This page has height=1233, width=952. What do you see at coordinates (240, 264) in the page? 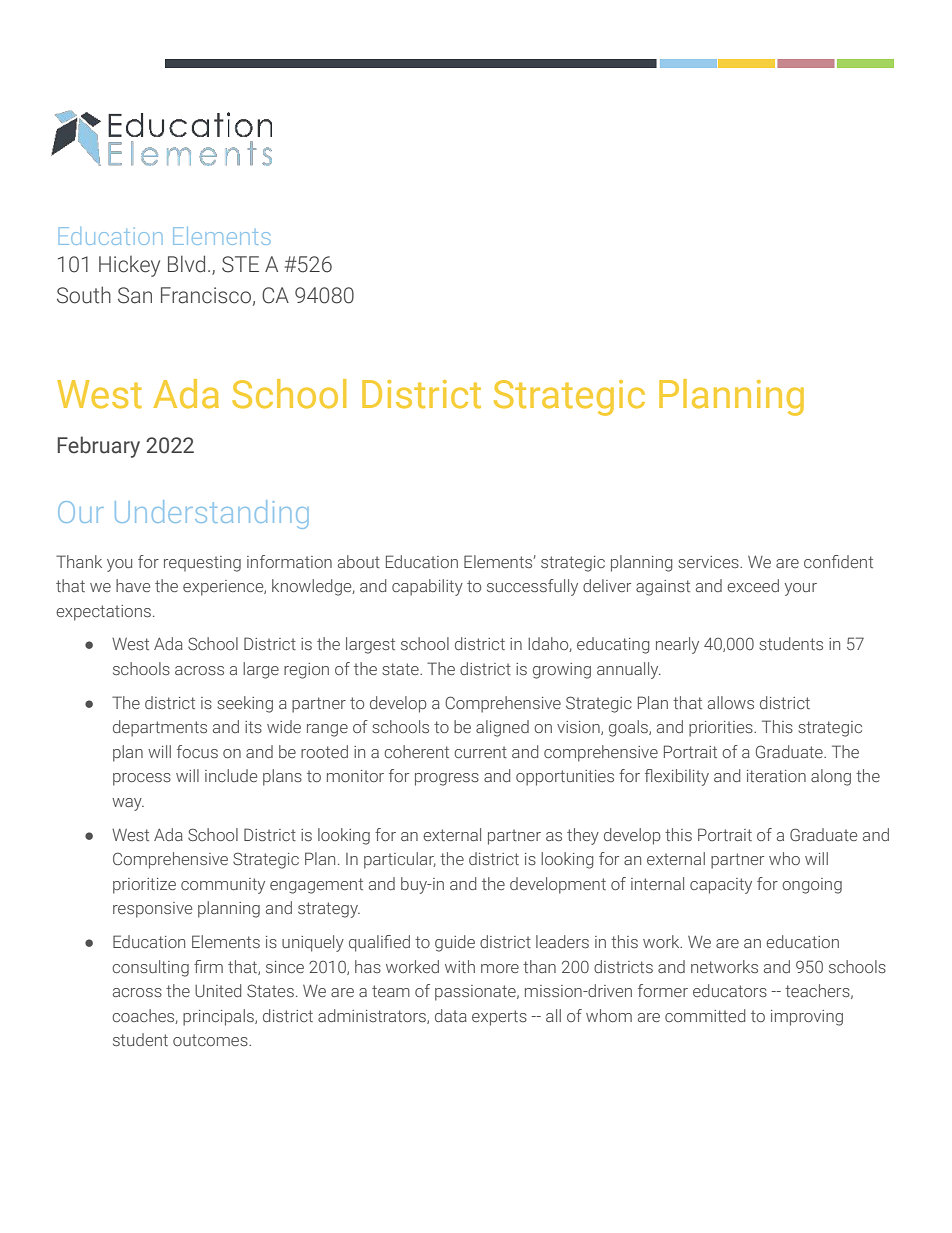
I see `STE` at bounding box center [240, 264].
